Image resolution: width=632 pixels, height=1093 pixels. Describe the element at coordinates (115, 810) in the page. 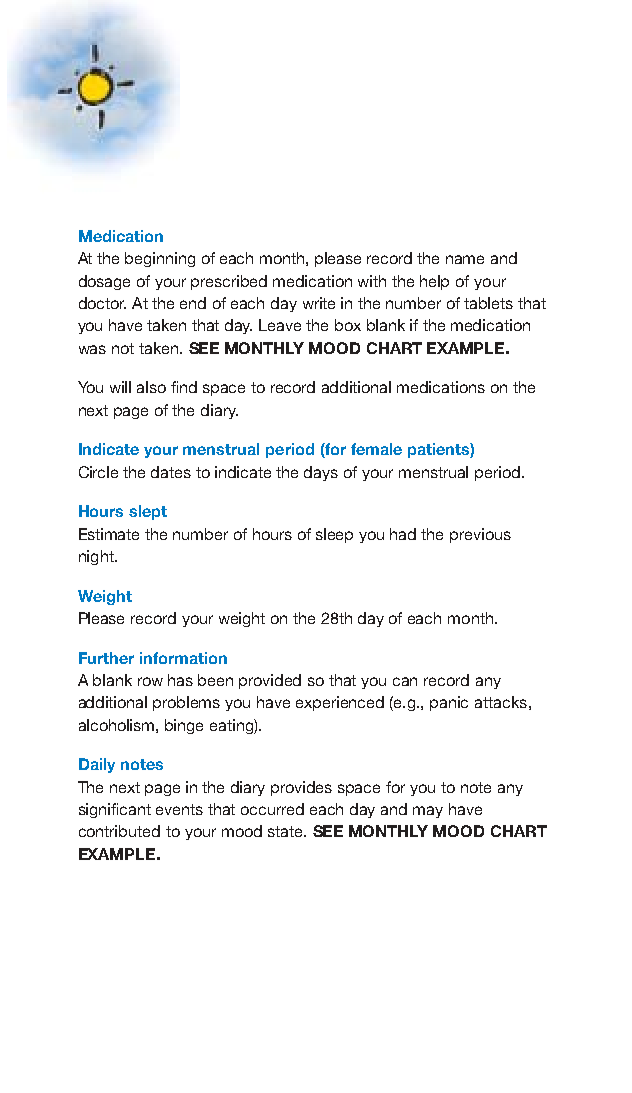

I see `significant` at that location.
